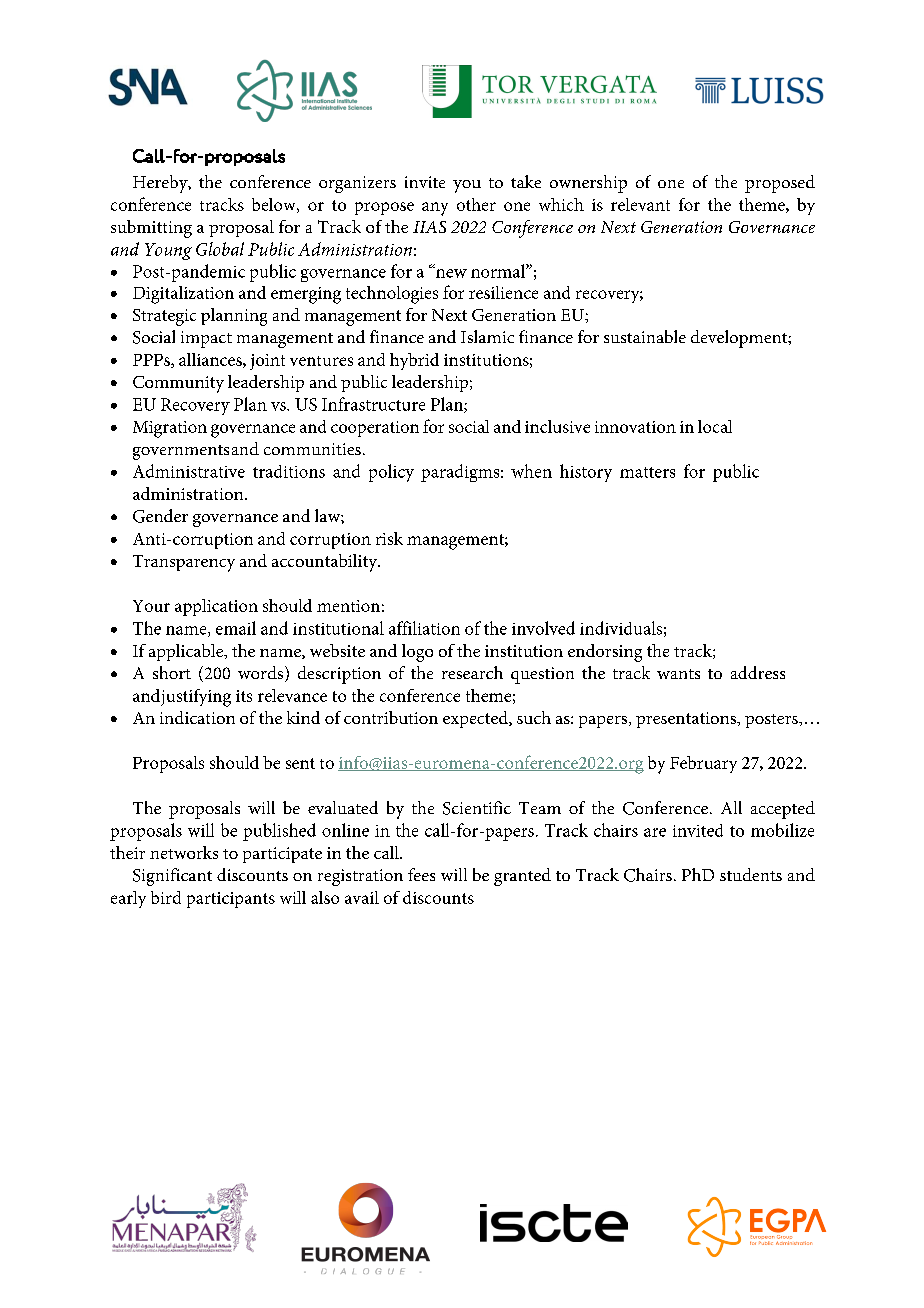 Image resolution: width=924 pixels, height=1308 pixels. Describe the element at coordinates (421, 874) in the screenshot. I see `fees` at that location.
